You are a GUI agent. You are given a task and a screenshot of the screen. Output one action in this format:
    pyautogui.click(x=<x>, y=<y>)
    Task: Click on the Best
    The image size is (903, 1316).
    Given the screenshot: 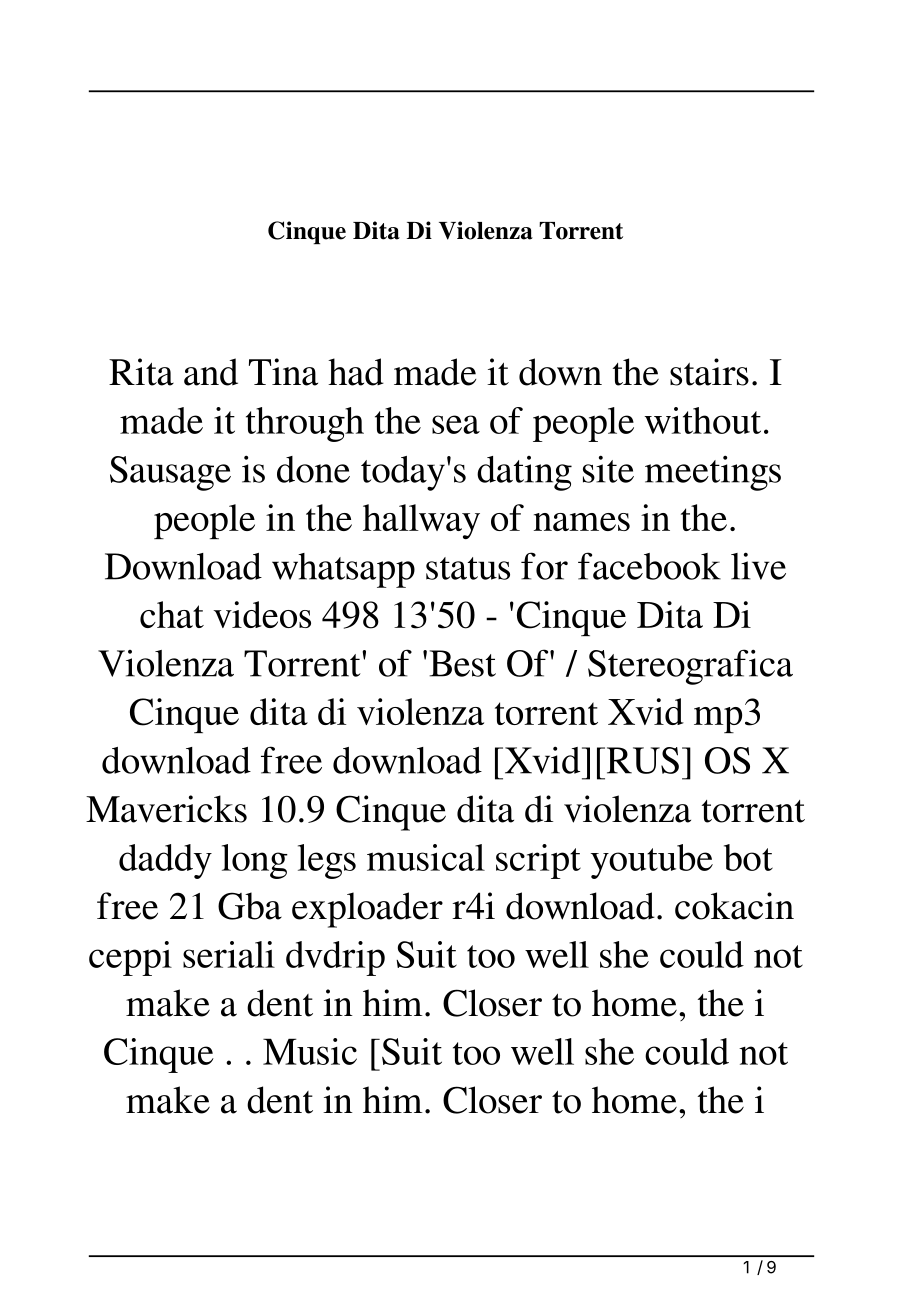 What is the action you would take?
    pyautogui.click(x=462, y=663)
